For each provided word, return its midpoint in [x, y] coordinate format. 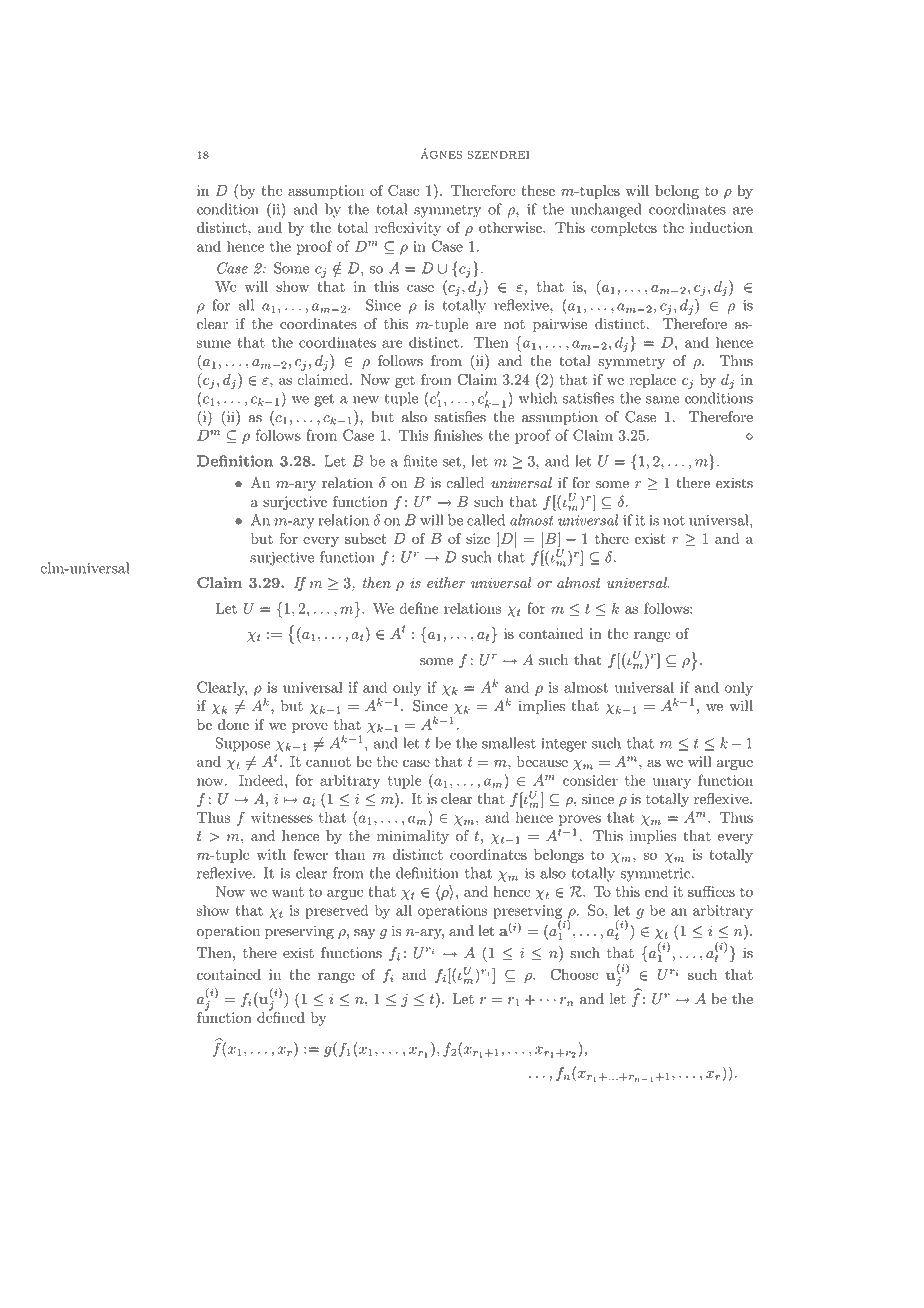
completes [624, 229]
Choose [575, 974]
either [446, 583]
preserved [336, 911]
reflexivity [408, 229]
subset [366, 538]
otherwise [511, 227]
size [478, 538]
